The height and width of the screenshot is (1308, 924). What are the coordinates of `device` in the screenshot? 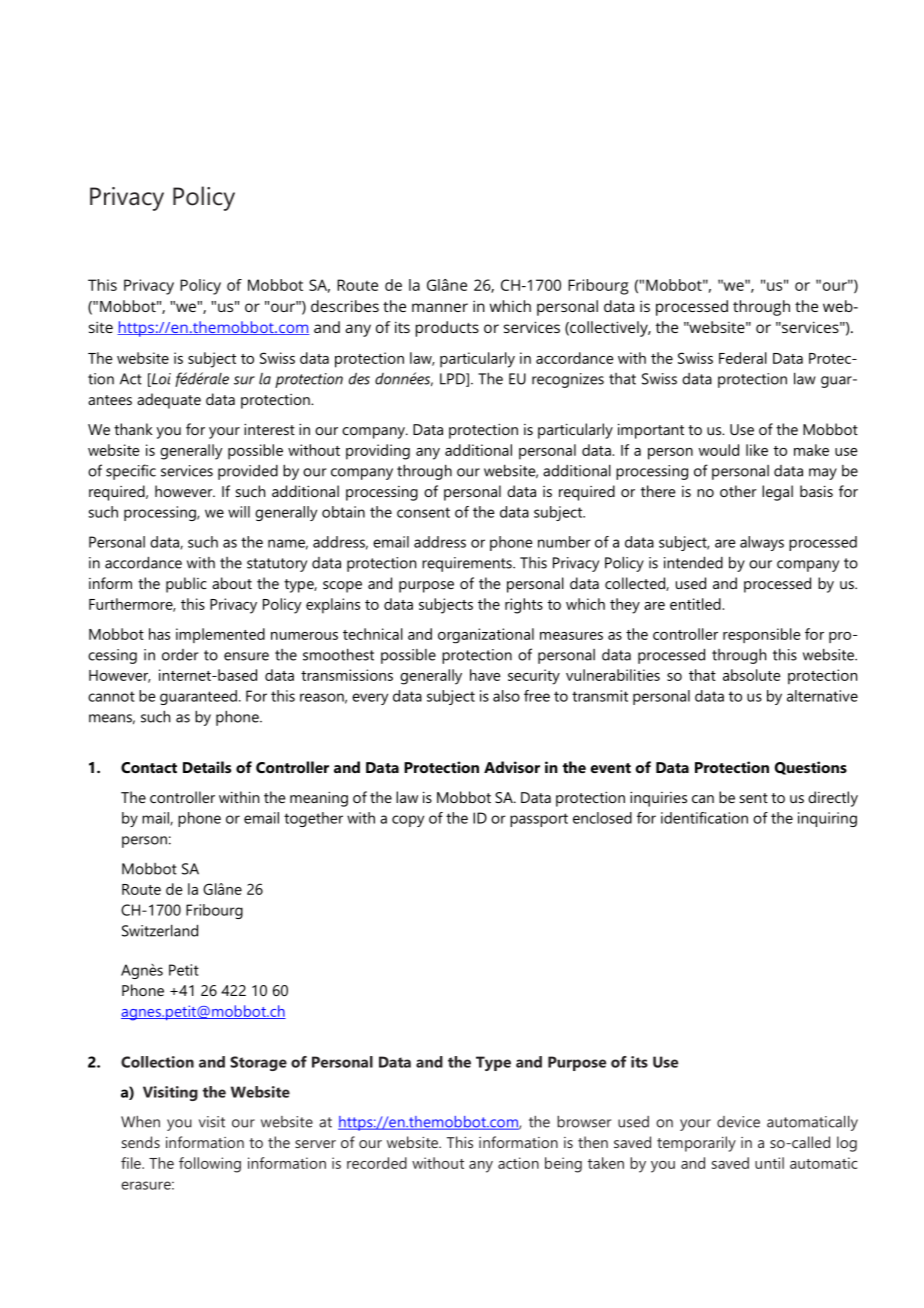 It's located at (738, 1122).
